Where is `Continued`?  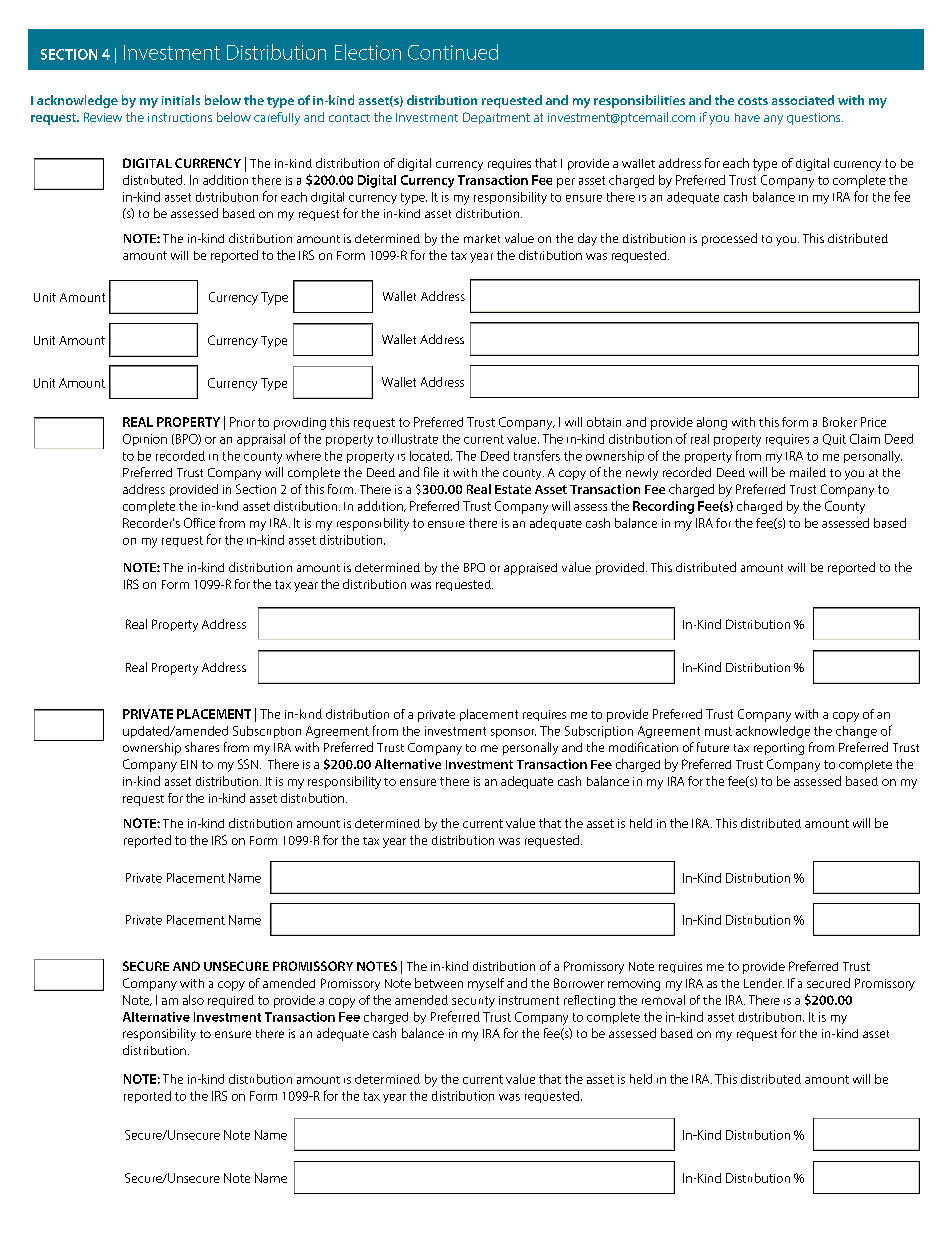
Continued is located at coordinates (453, 52).
